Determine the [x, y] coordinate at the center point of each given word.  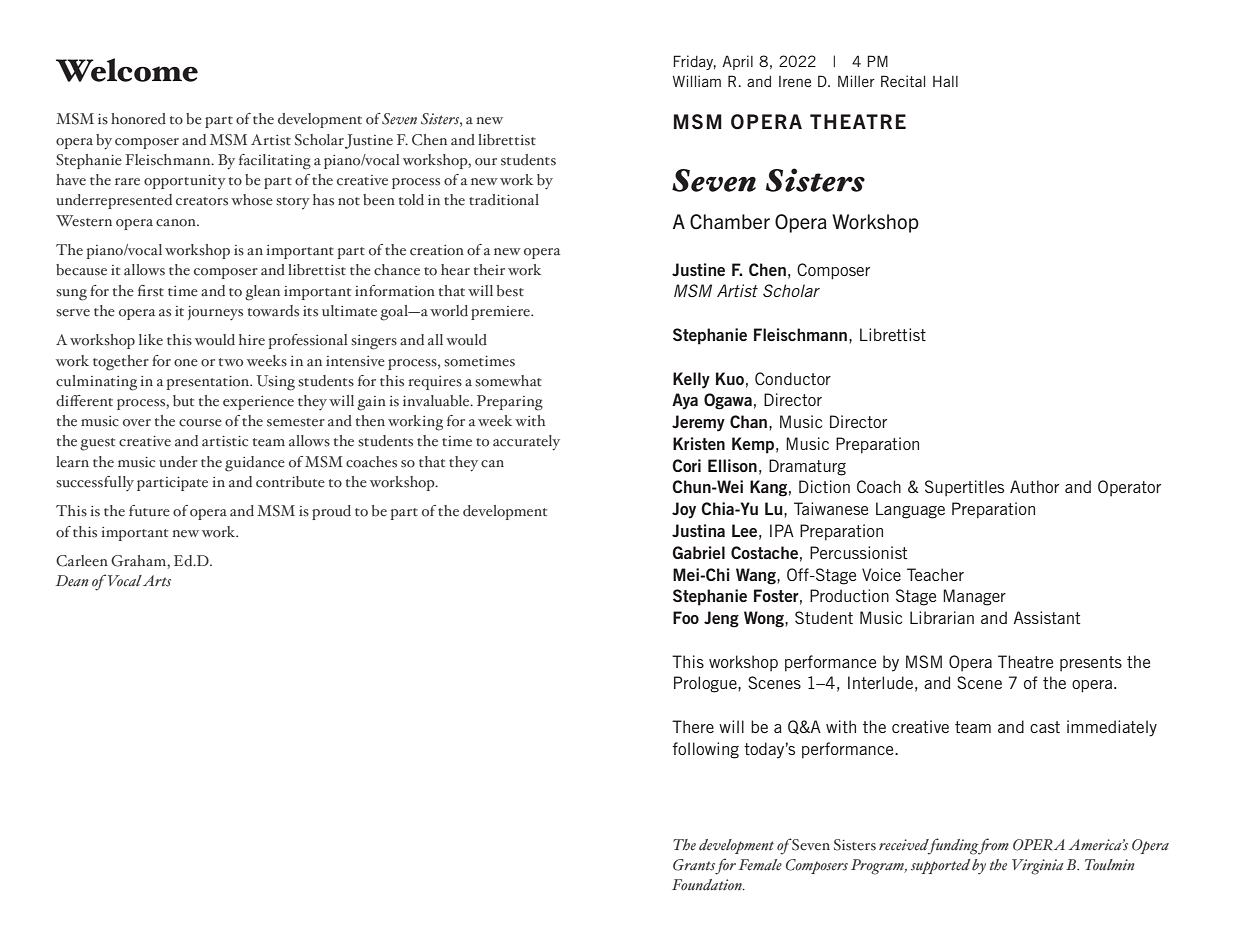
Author [1034, 486]
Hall [945, 81]
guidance [255, 464]
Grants [694, 865]
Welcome [127, 70]
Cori [686, 465]
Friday [694, 62]
